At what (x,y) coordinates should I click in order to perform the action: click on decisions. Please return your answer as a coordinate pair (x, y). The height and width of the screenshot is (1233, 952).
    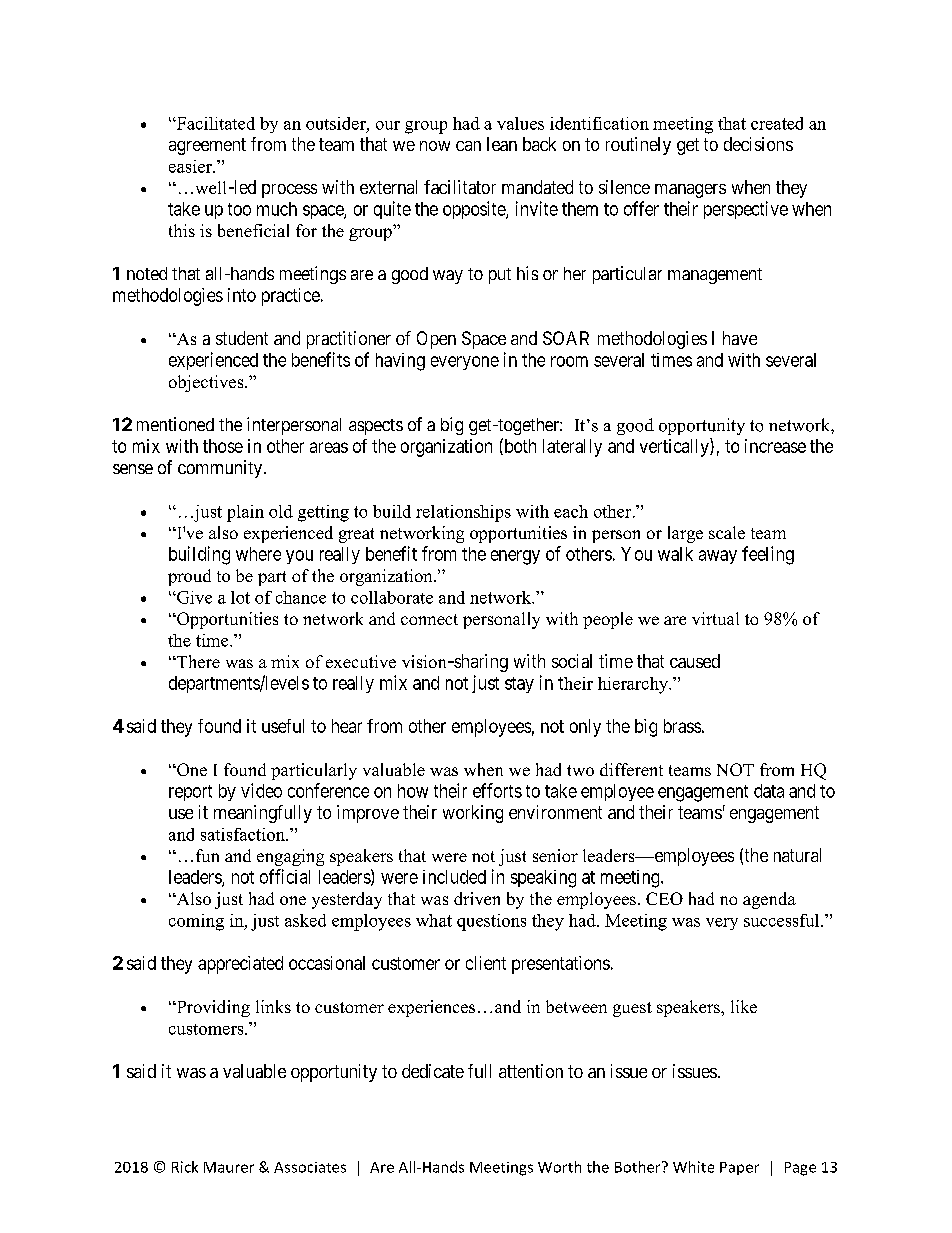
    Looking at the image, I should click on (758, 144).
